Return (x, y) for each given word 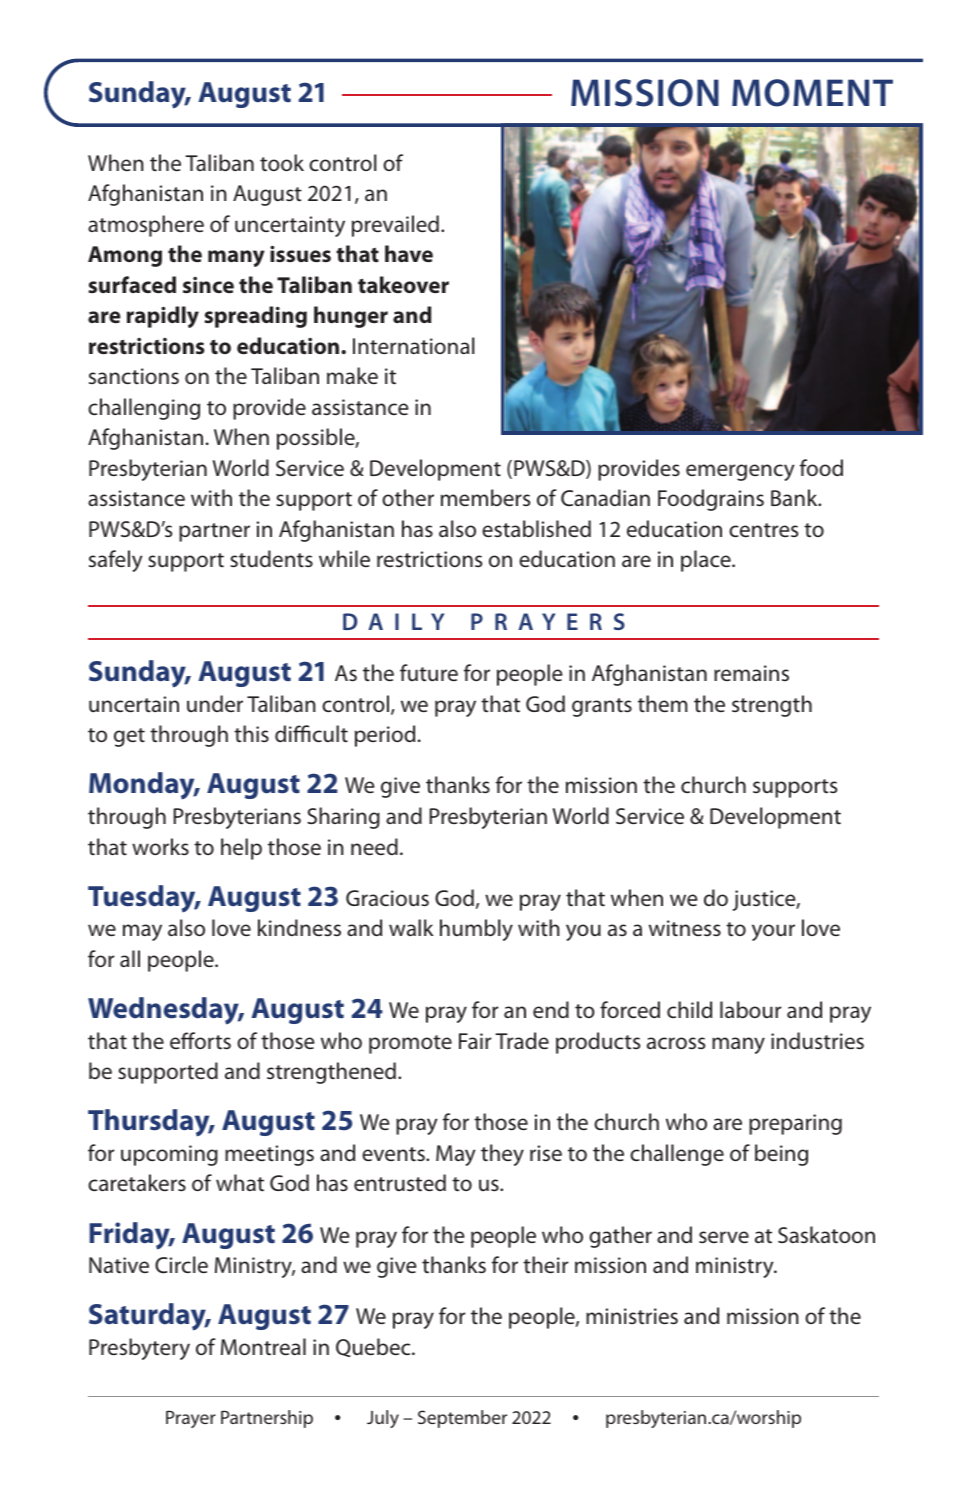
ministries (632, 1316)
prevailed (395, 226)
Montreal (263, 1347)
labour (751, 1009)
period (385, 736)
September (462, 1419)
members (485, 497)
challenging (144, 409)
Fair (475, 1041)
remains (751, 673)
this (251, 734)
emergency (740, 472)
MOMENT (812, 93)
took (282, 163)
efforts (200, 1041)
